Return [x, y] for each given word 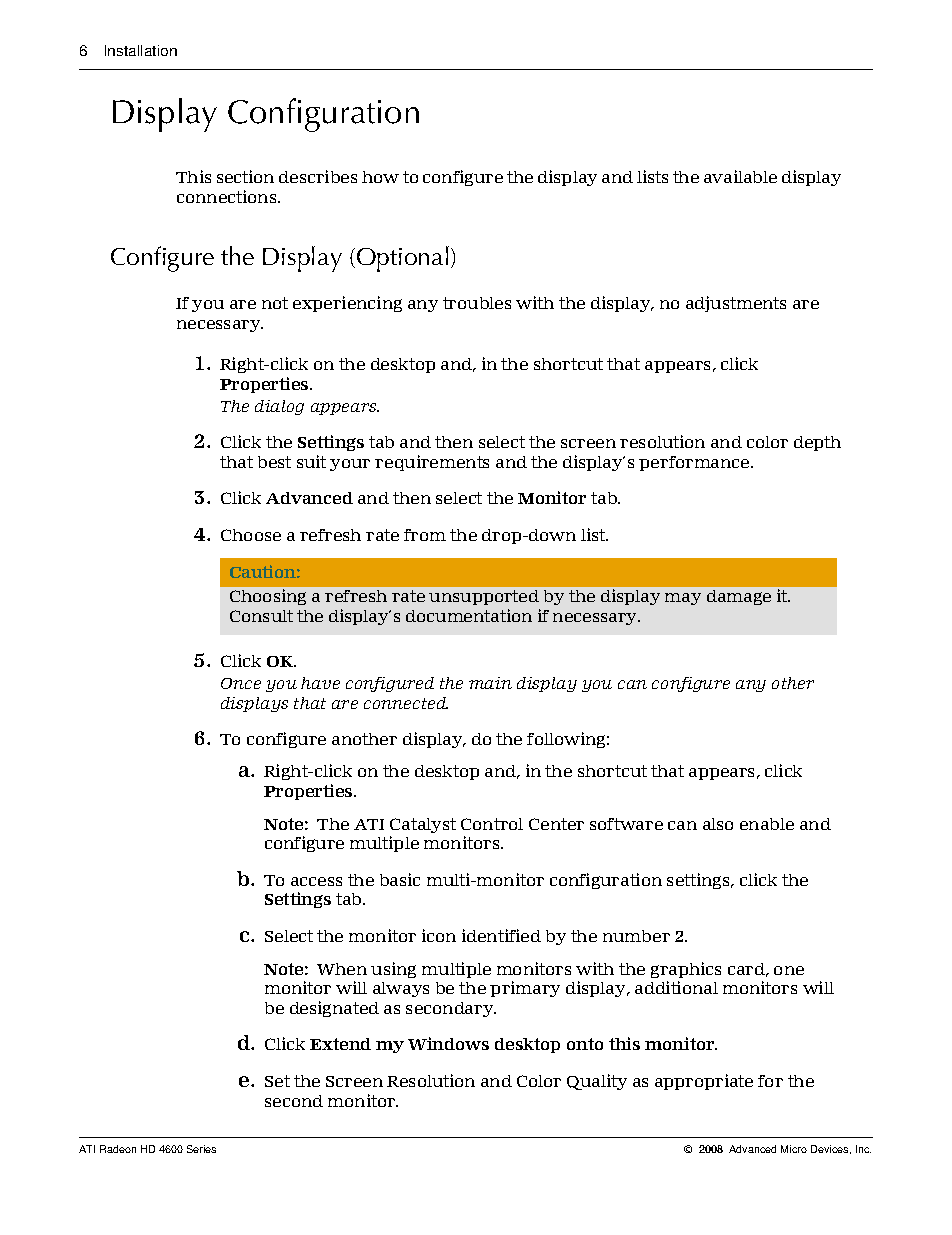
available [740, 176]
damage [739, 597]
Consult [261, 616]
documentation [469, 615]
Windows [448, 1043]
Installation [141, 50]
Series [201, 1149]
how [380, 177]
